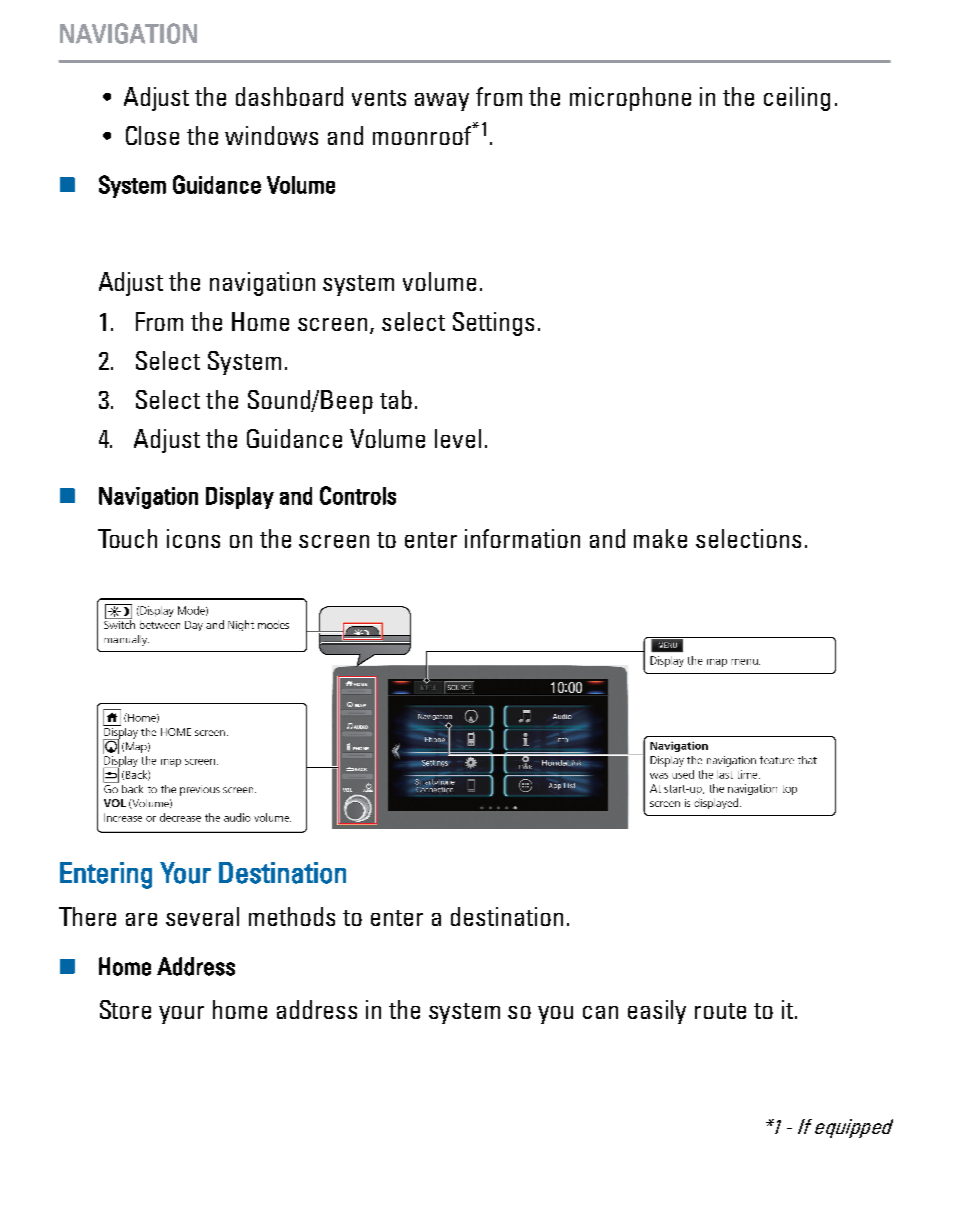 The height and width of the screenshot is (1232, 961). I want to click on microphone, so click(630, 99).
